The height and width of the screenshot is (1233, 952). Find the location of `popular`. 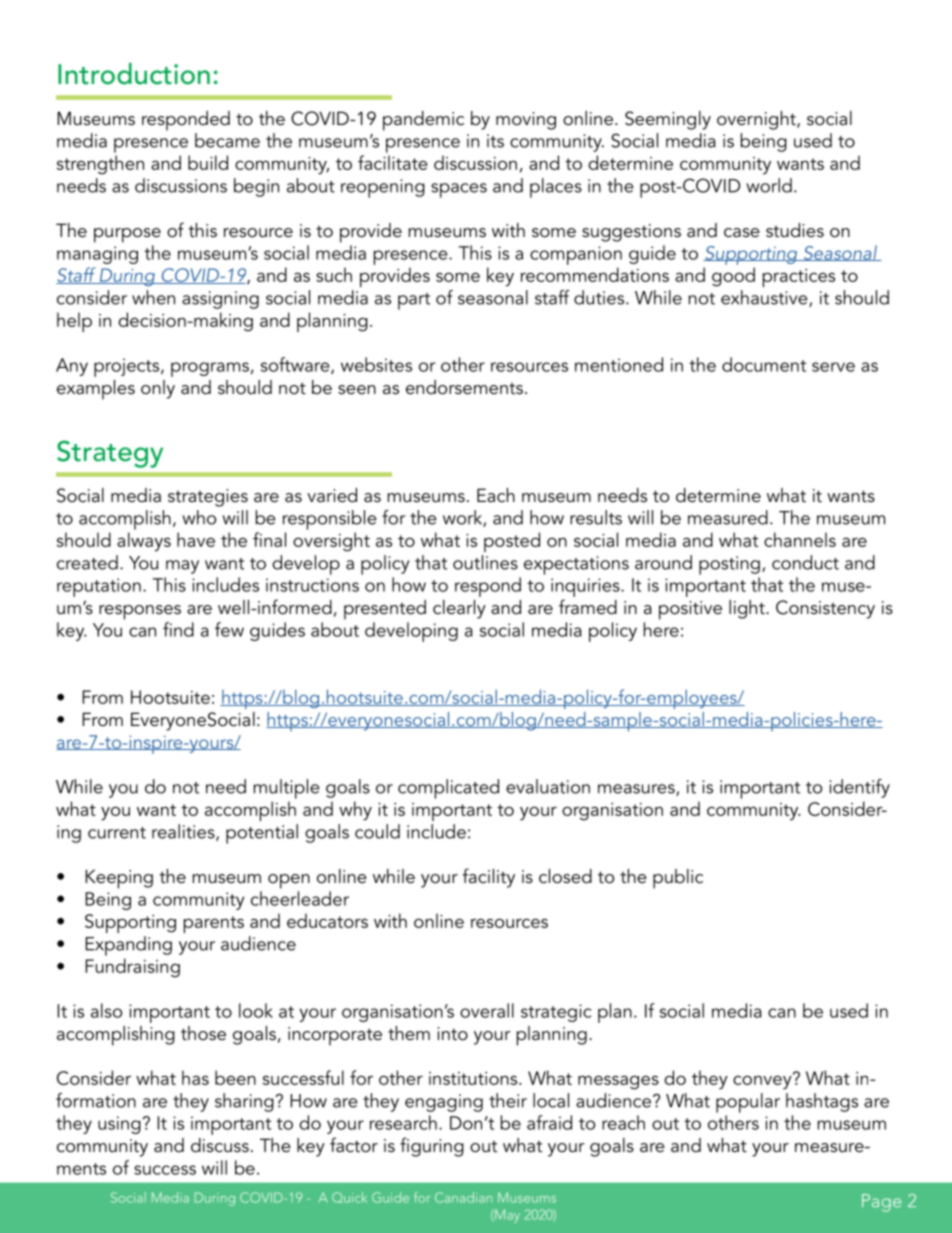

popular is located at coordinates (748, 1103).
